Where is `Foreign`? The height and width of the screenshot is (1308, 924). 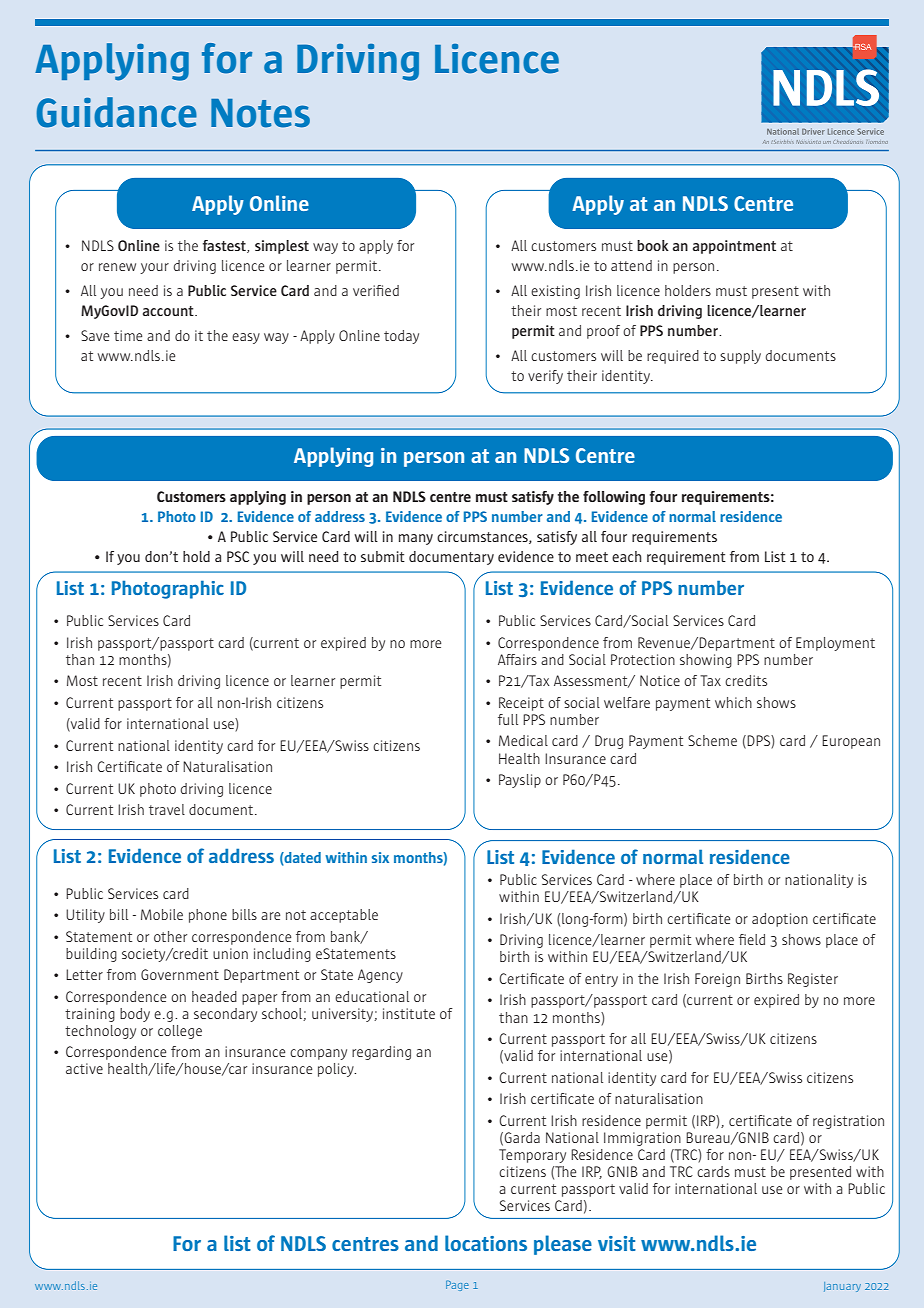
Foreign is located at coordinates (717, 980).
